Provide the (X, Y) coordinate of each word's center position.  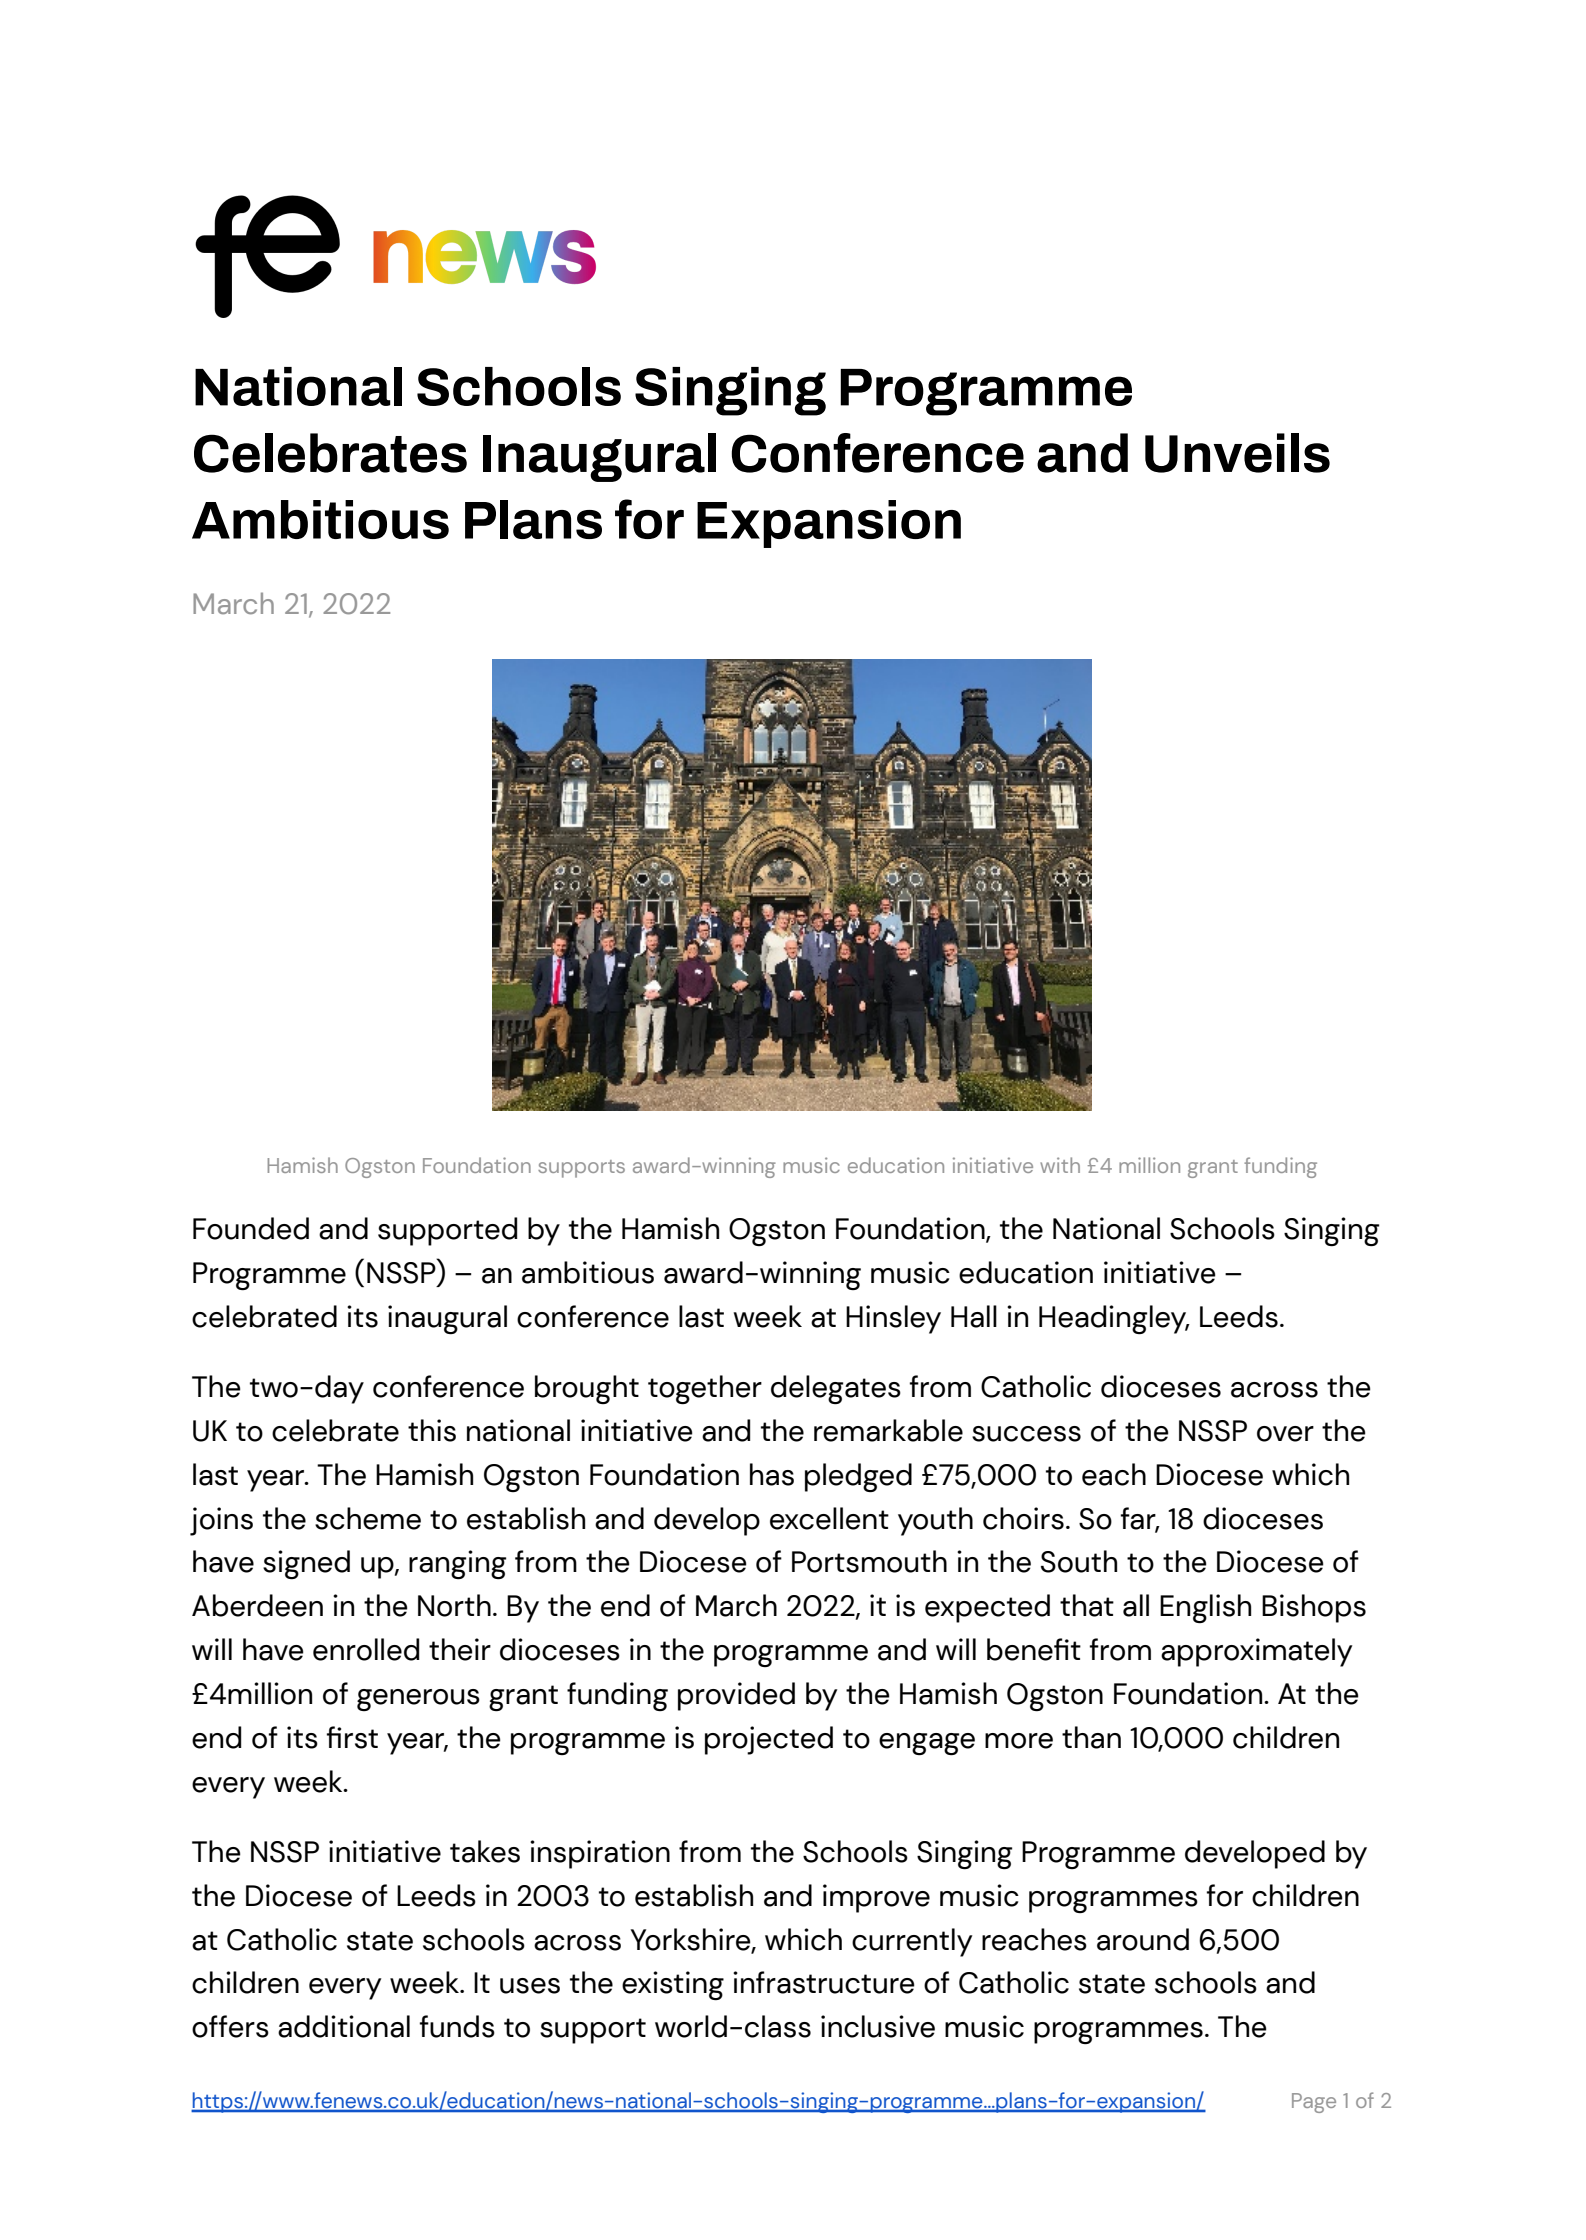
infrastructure (824, 1982)
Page (1314, 2103)
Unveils (1237, 453)
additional (344, 2026)
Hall (974, 1316)
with (1060, 1165)
